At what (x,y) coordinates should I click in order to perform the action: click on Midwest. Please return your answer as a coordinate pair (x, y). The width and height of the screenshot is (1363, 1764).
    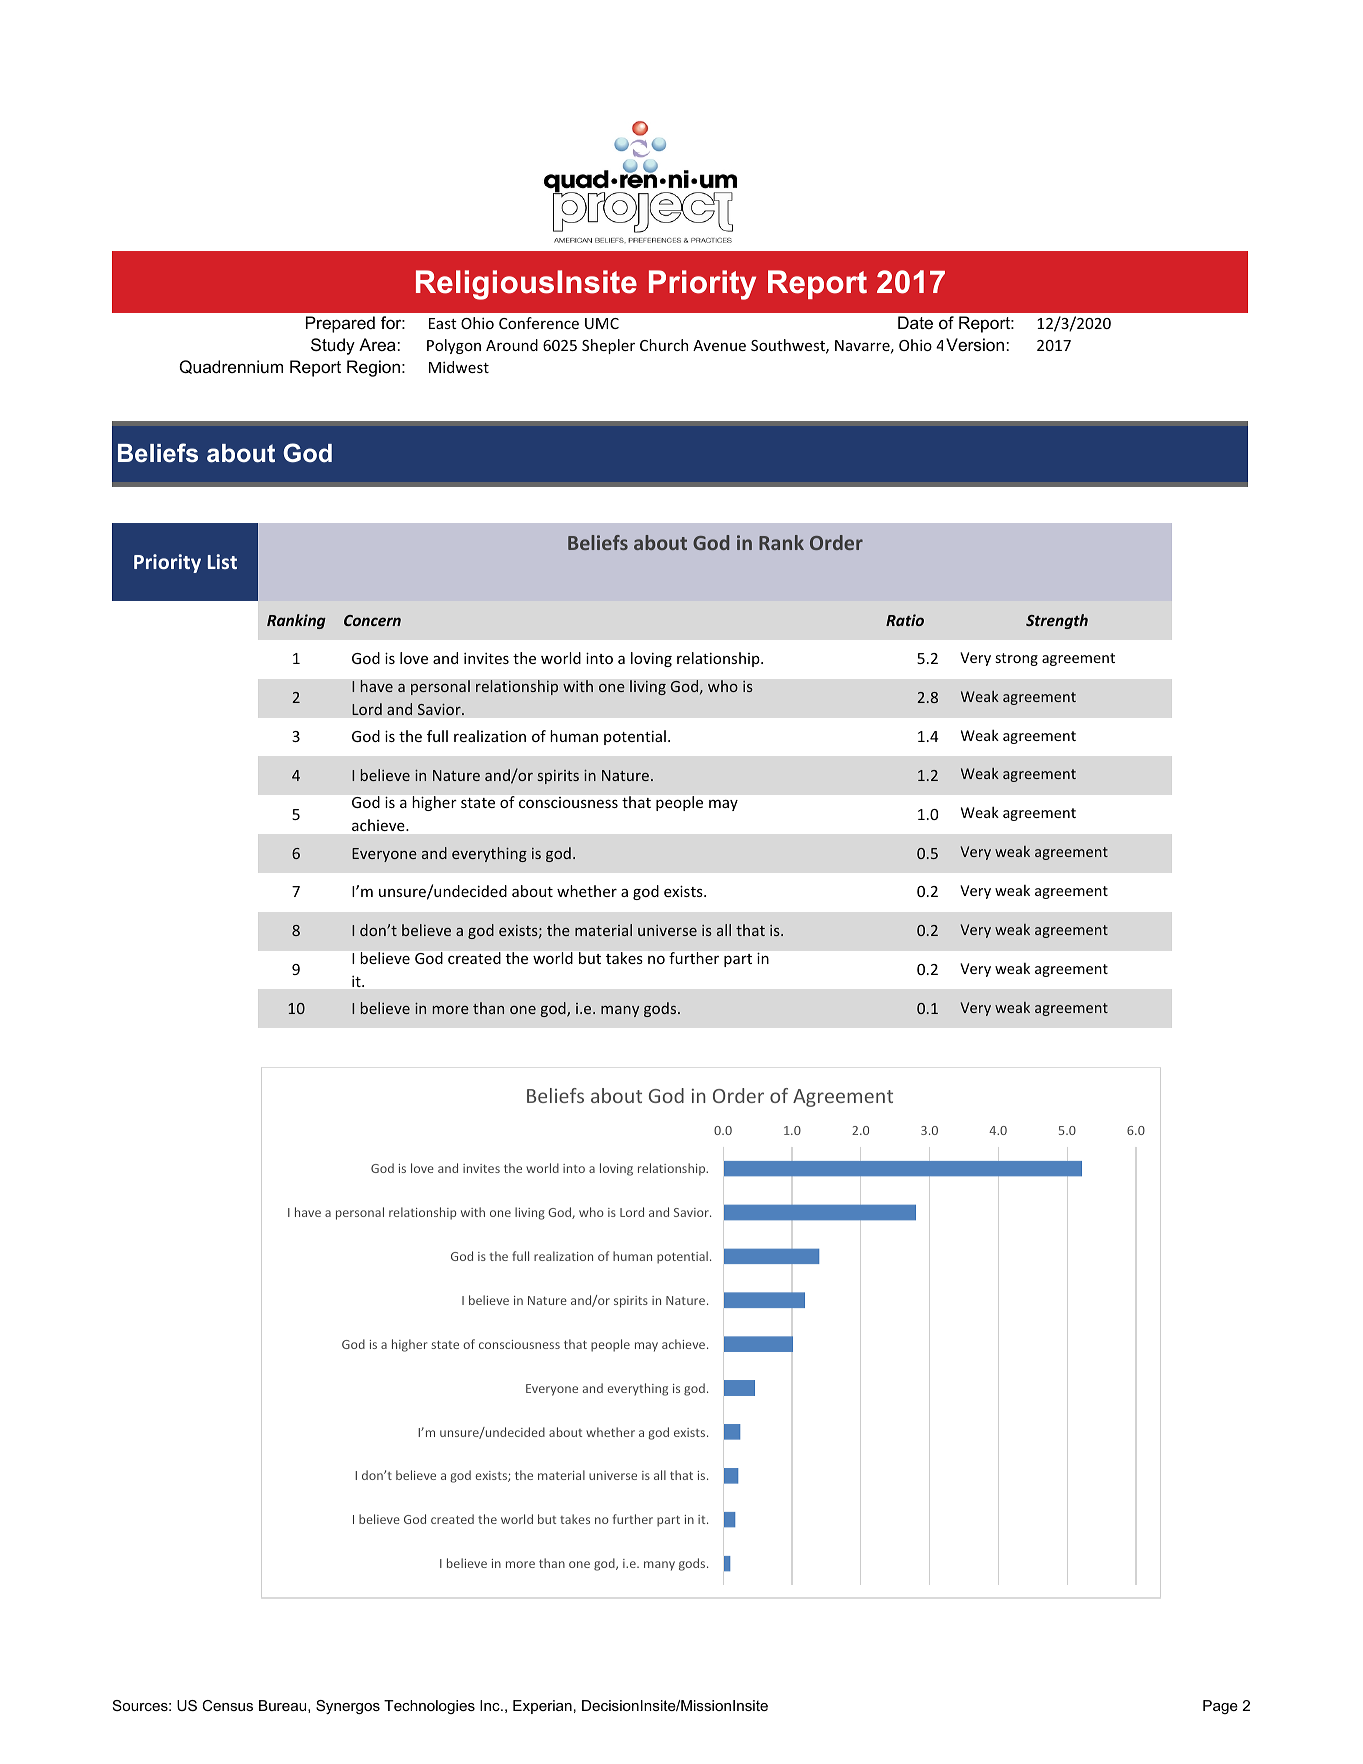
    Looking at the image, I should click on (459, 367).
